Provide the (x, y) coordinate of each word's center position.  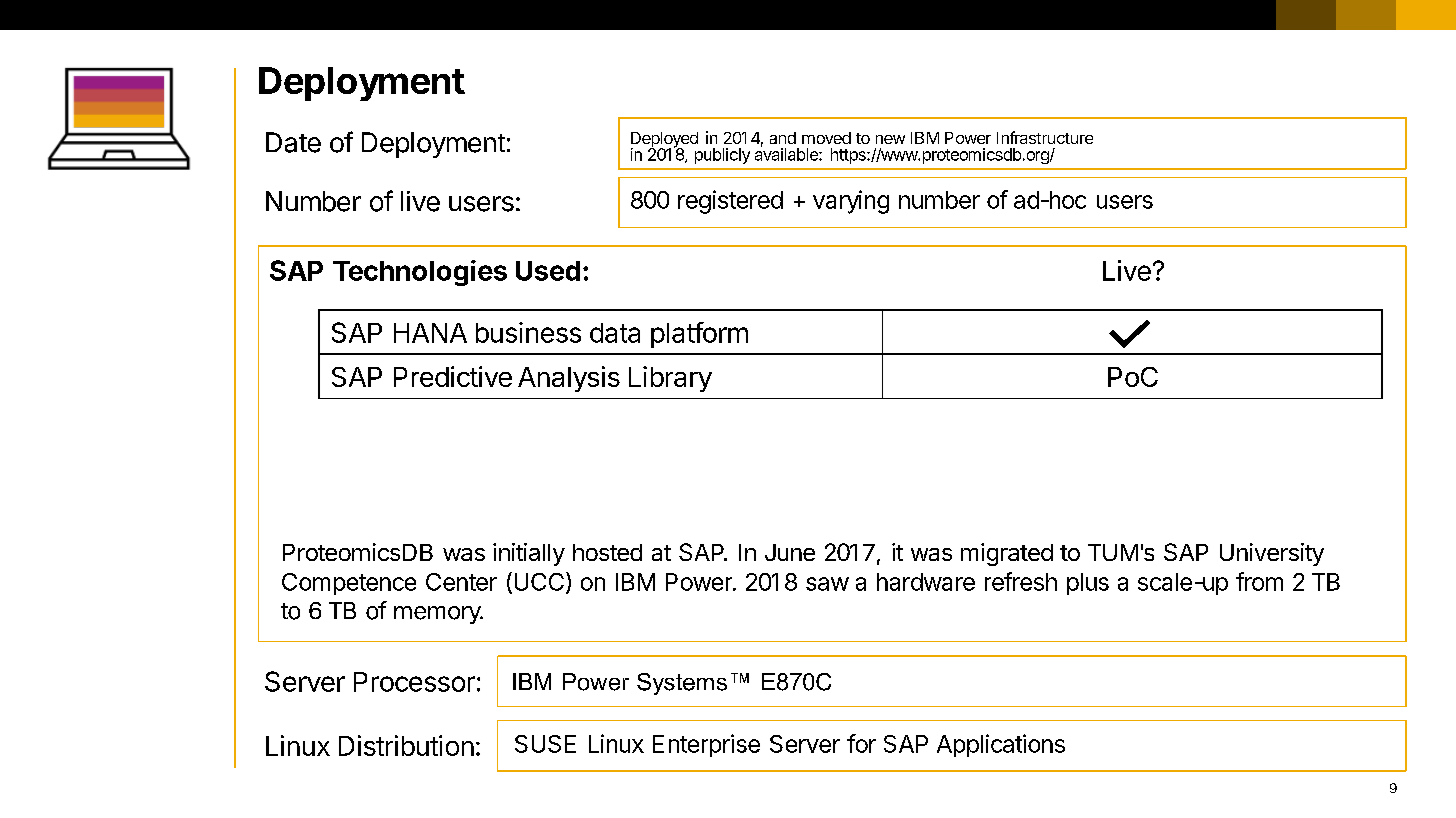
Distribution (406, 745)
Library (670, 379)
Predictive (453, 376)
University (1272, 554)
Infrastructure (1045, 137)
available (787, 153)
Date (293, 142)
